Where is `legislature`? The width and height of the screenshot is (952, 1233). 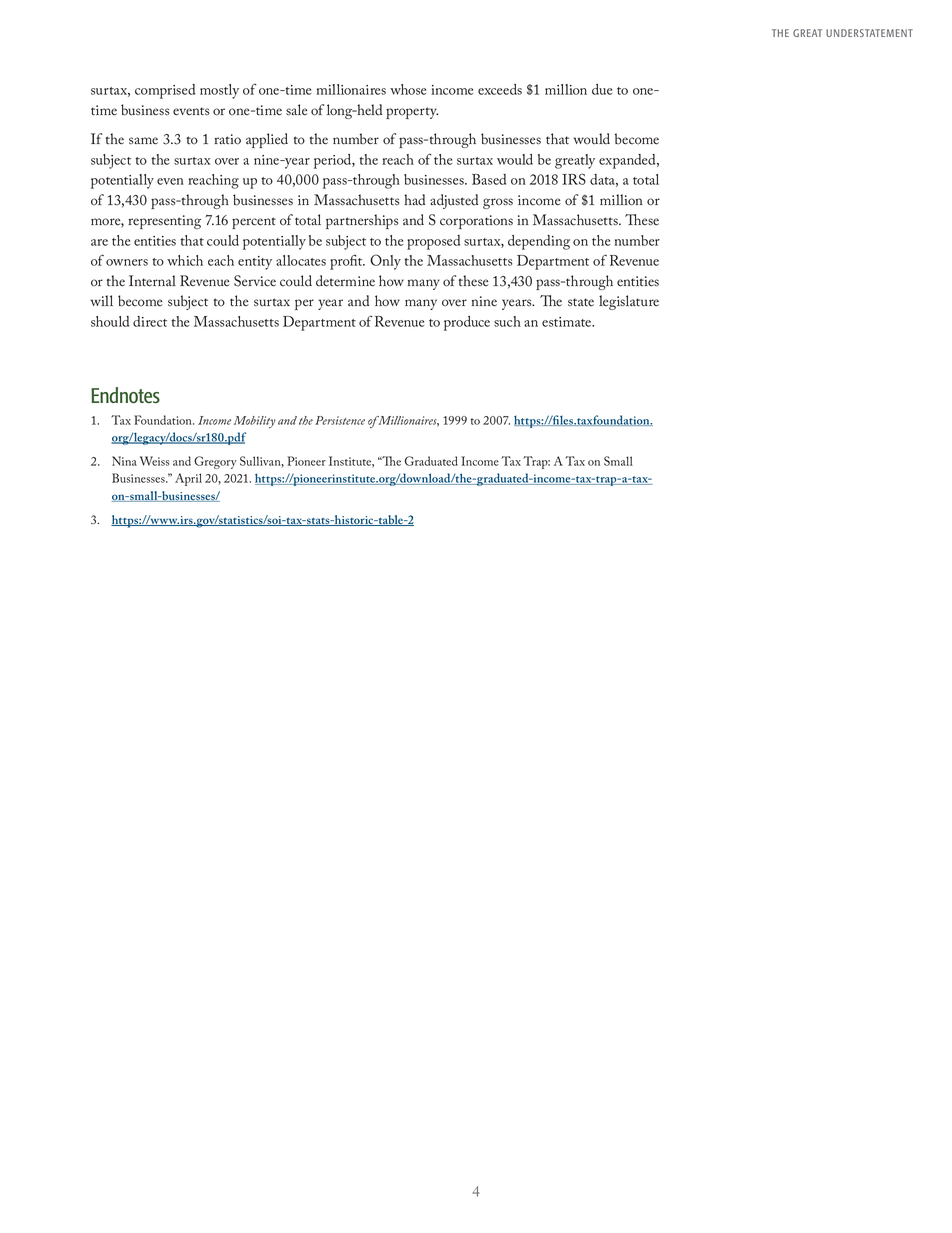 legislature is located at coordinates (629, 302).
